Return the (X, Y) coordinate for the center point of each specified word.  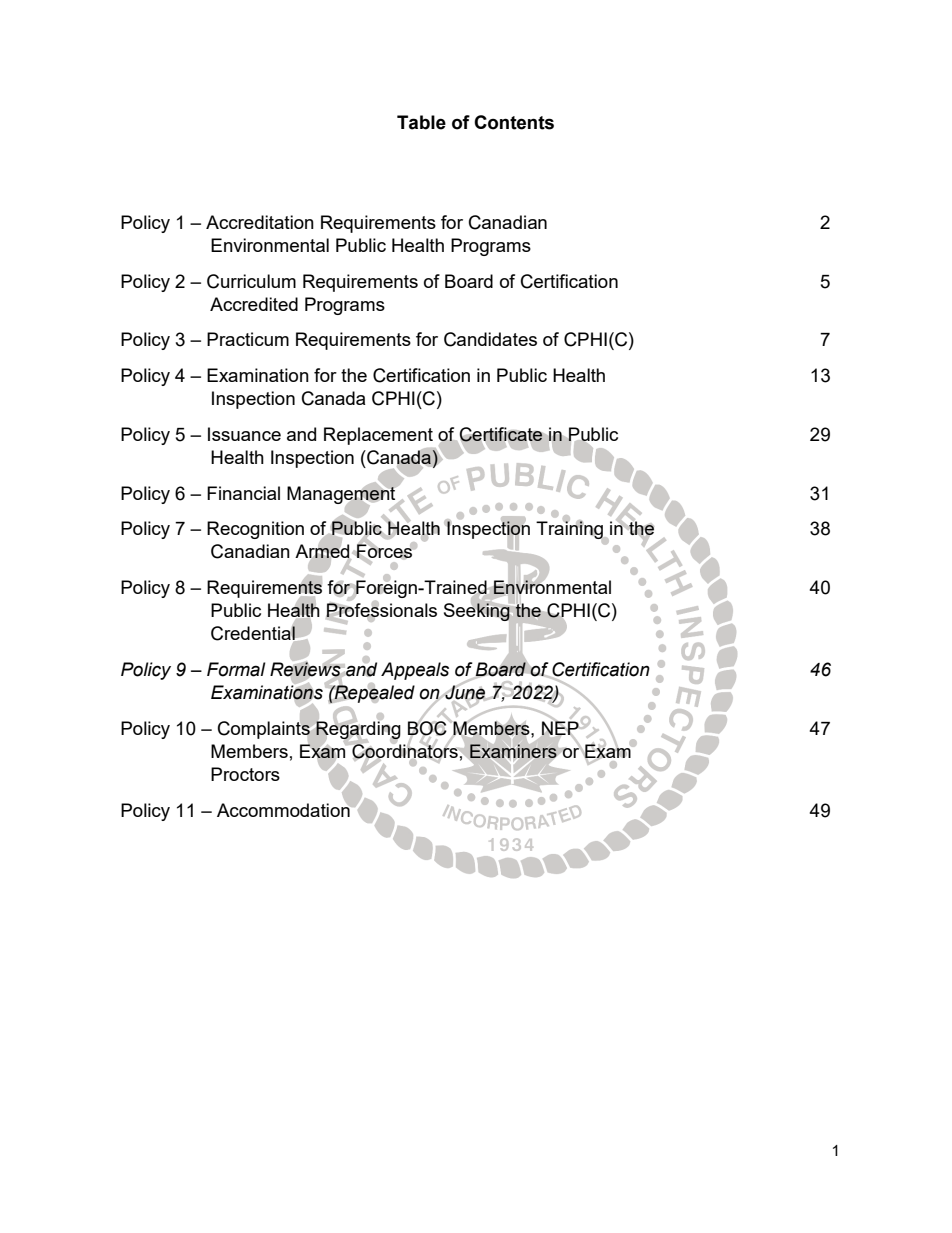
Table (421, 122)
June (465, 692)
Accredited (254, 304)
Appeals (415, 671)
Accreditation (260, 222)
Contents (514, 122)
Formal (236, 669)
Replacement (378, 436)
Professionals (381, 610)
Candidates (490, 339)
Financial (243, 493)
